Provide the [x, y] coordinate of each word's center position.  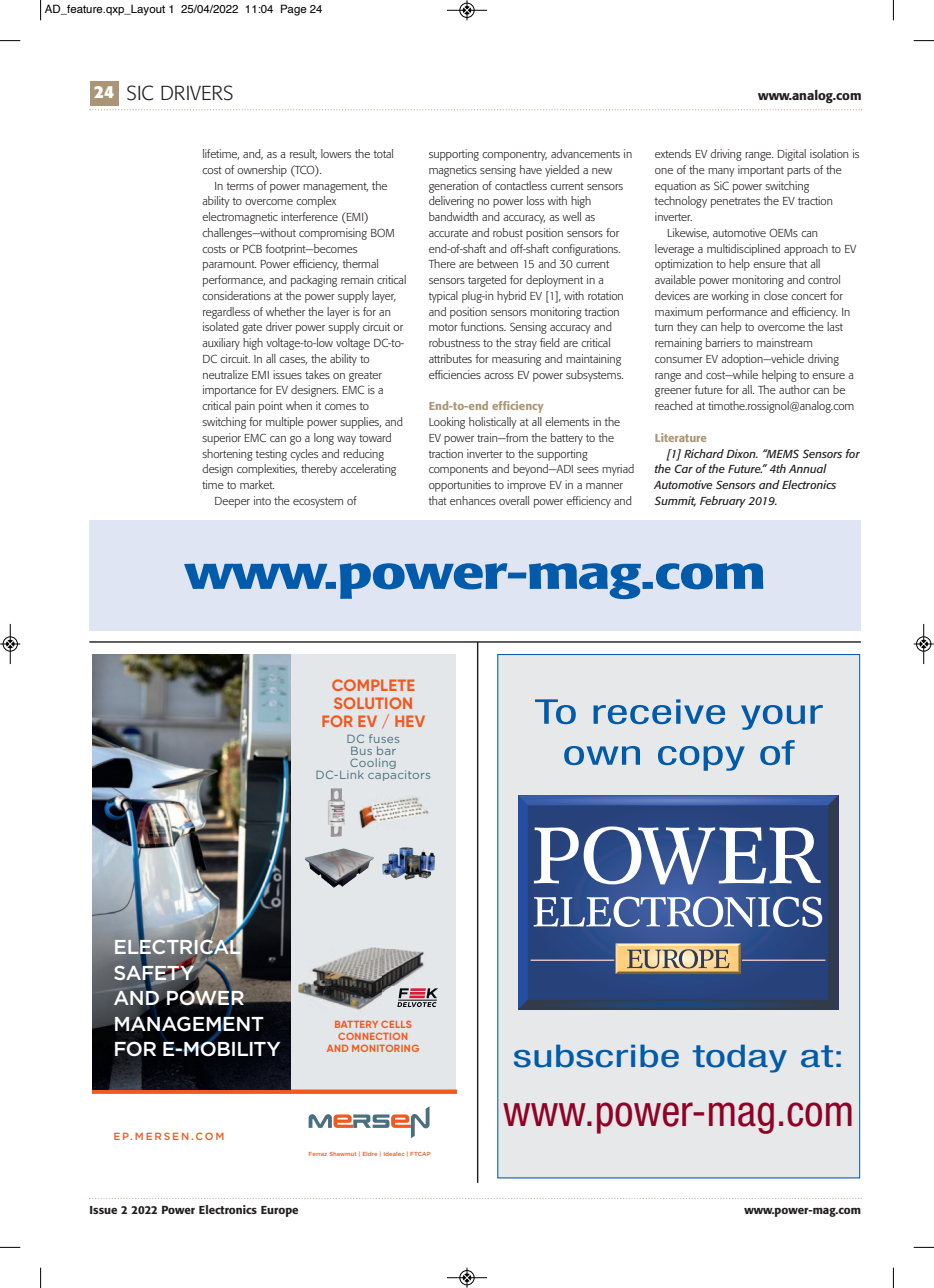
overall [514, 500]
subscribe [596, 1056]
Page [294, 10]
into [262, 500]
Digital [791, 155]
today [740, 1058]
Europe [279, 1211]
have [531, 169]
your [782, 717]
